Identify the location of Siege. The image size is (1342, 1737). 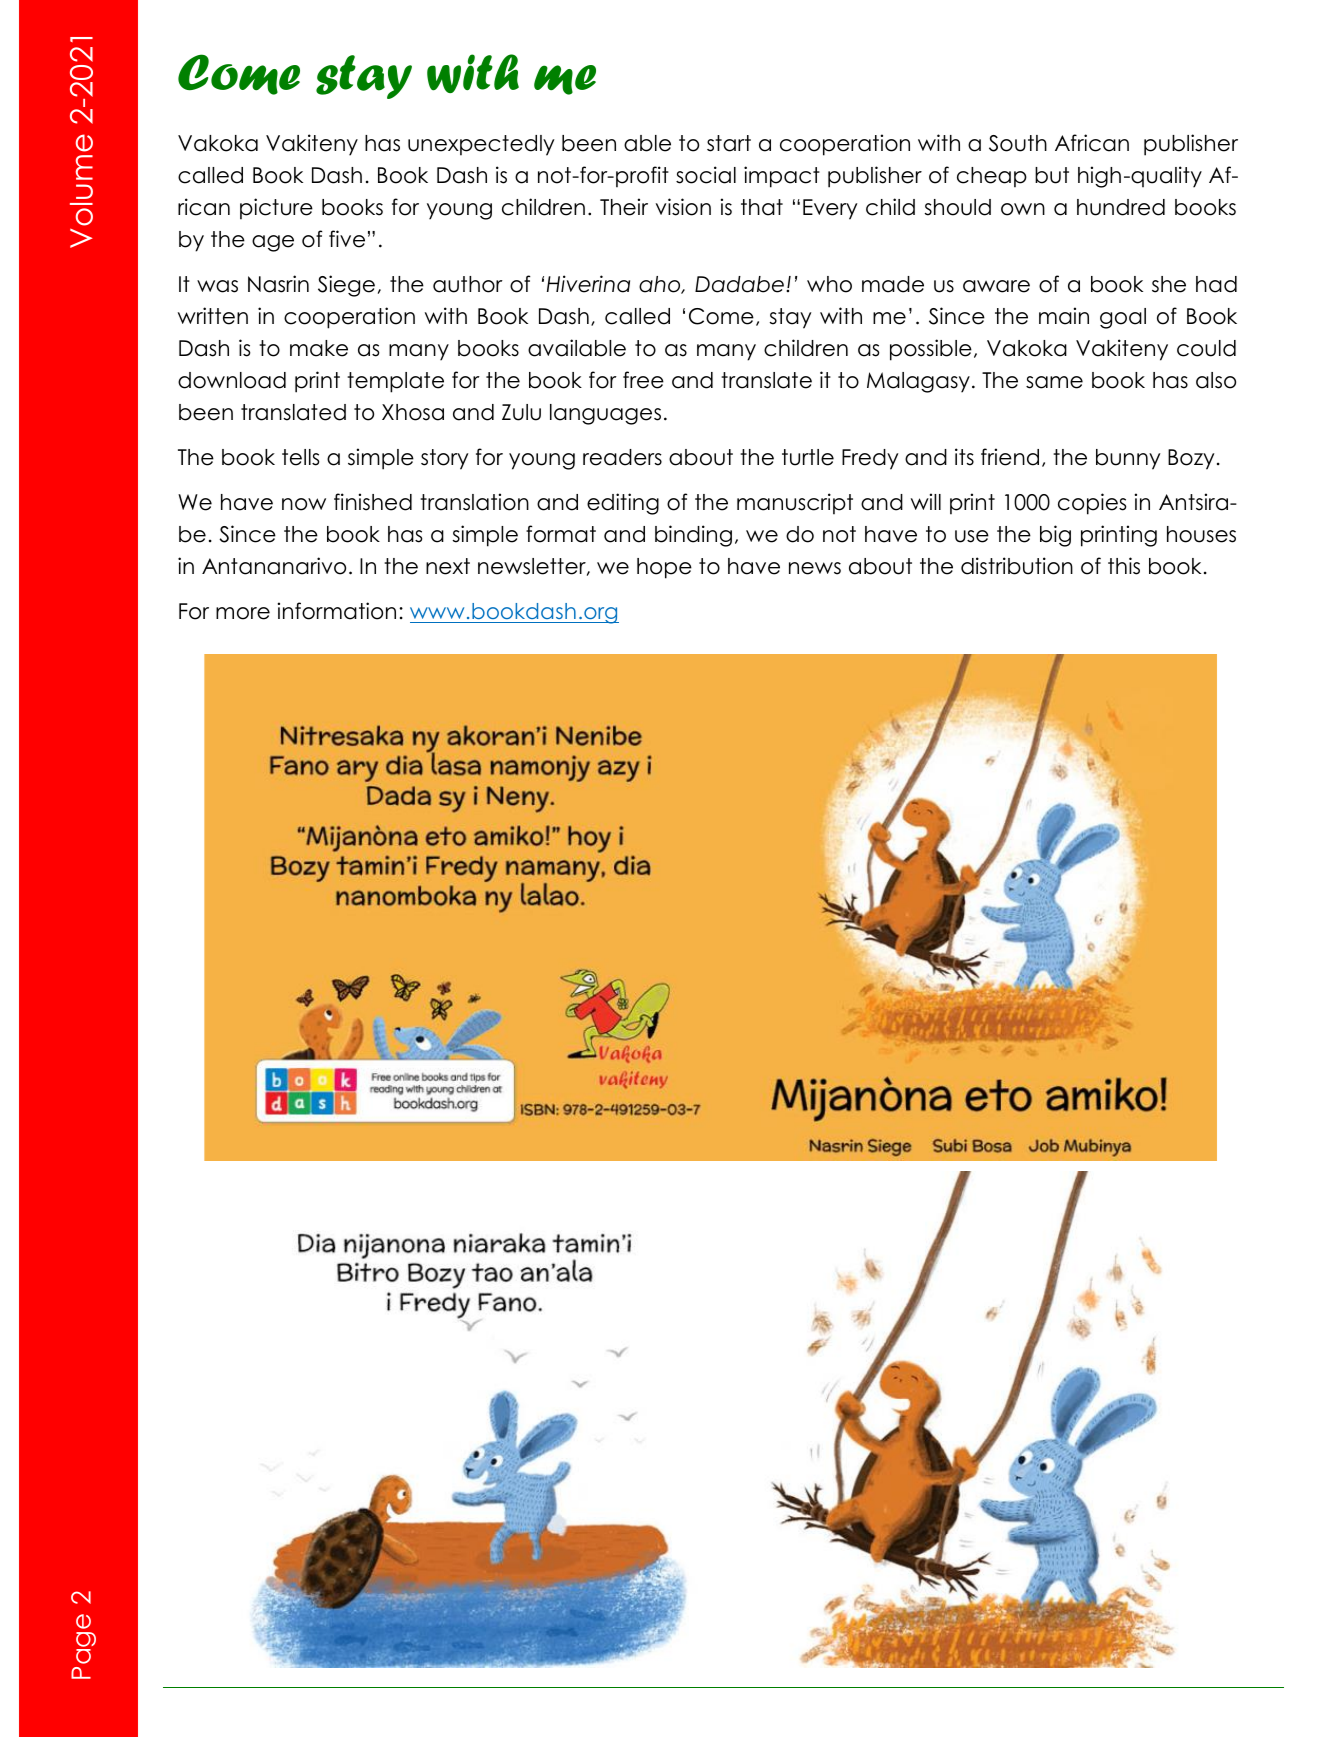
(346, 286).
